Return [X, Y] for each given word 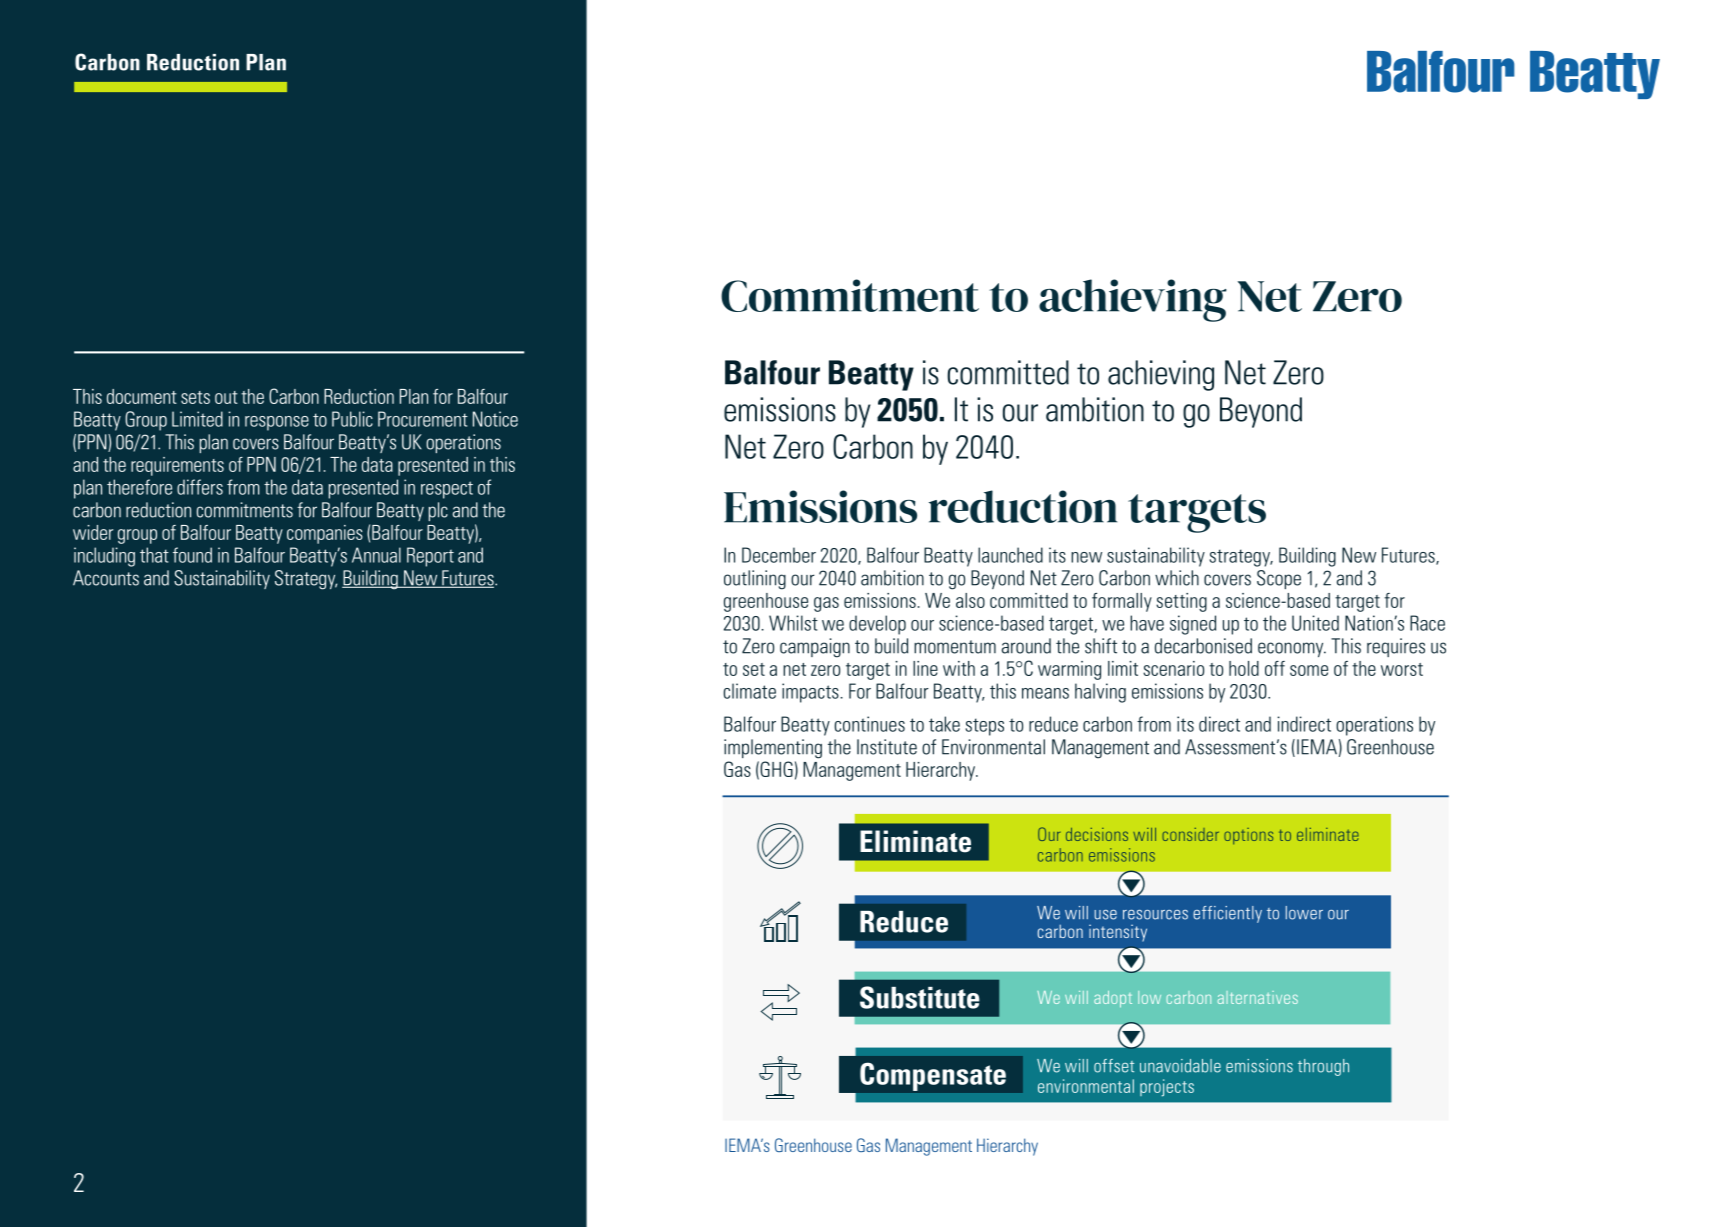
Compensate [933, 1077]
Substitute [920, 997]
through [1323, 1067]
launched [1010, 555]
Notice [495, 419]
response [277, 423]
